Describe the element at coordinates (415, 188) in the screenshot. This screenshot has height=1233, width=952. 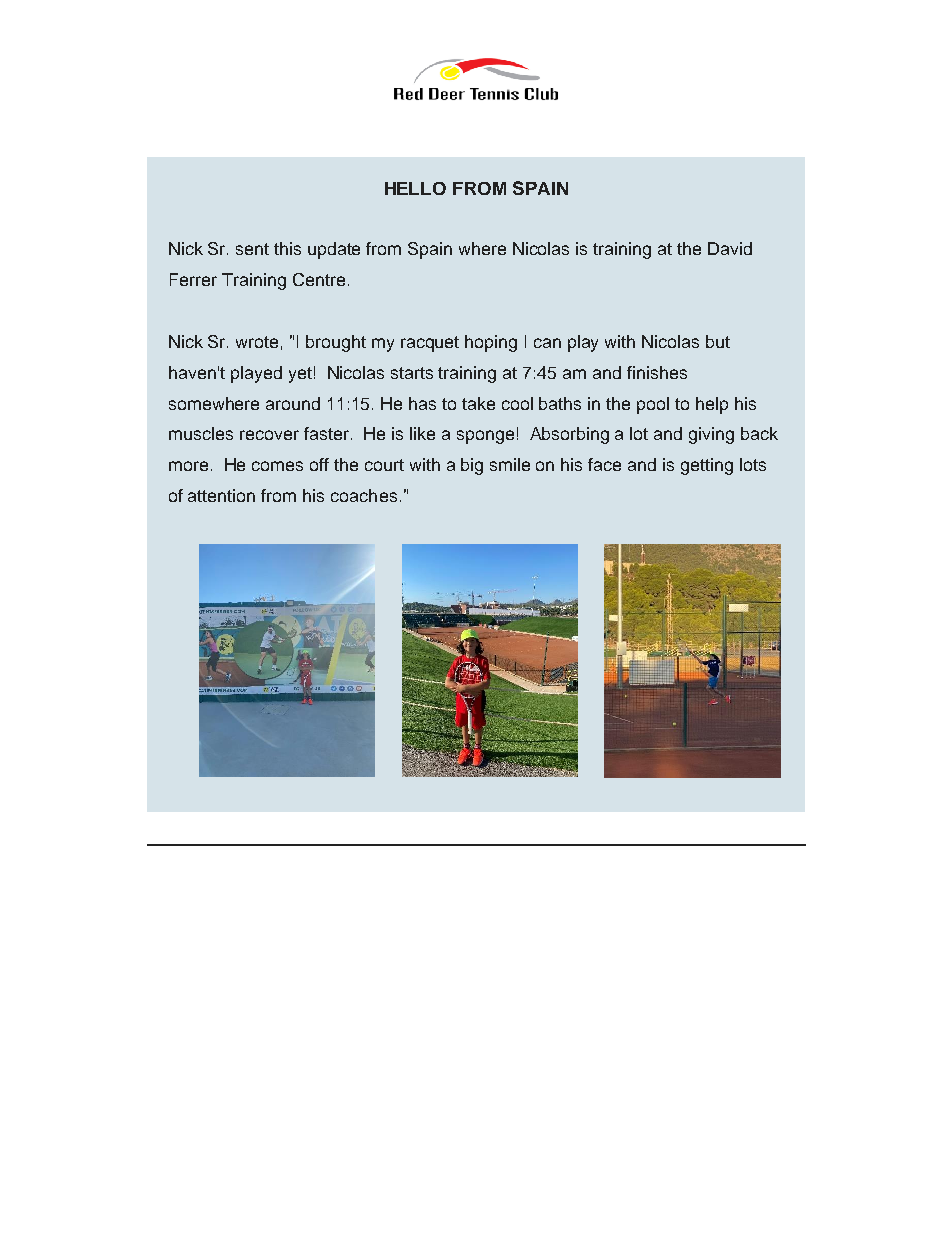
I see `HELLO` at that location.
